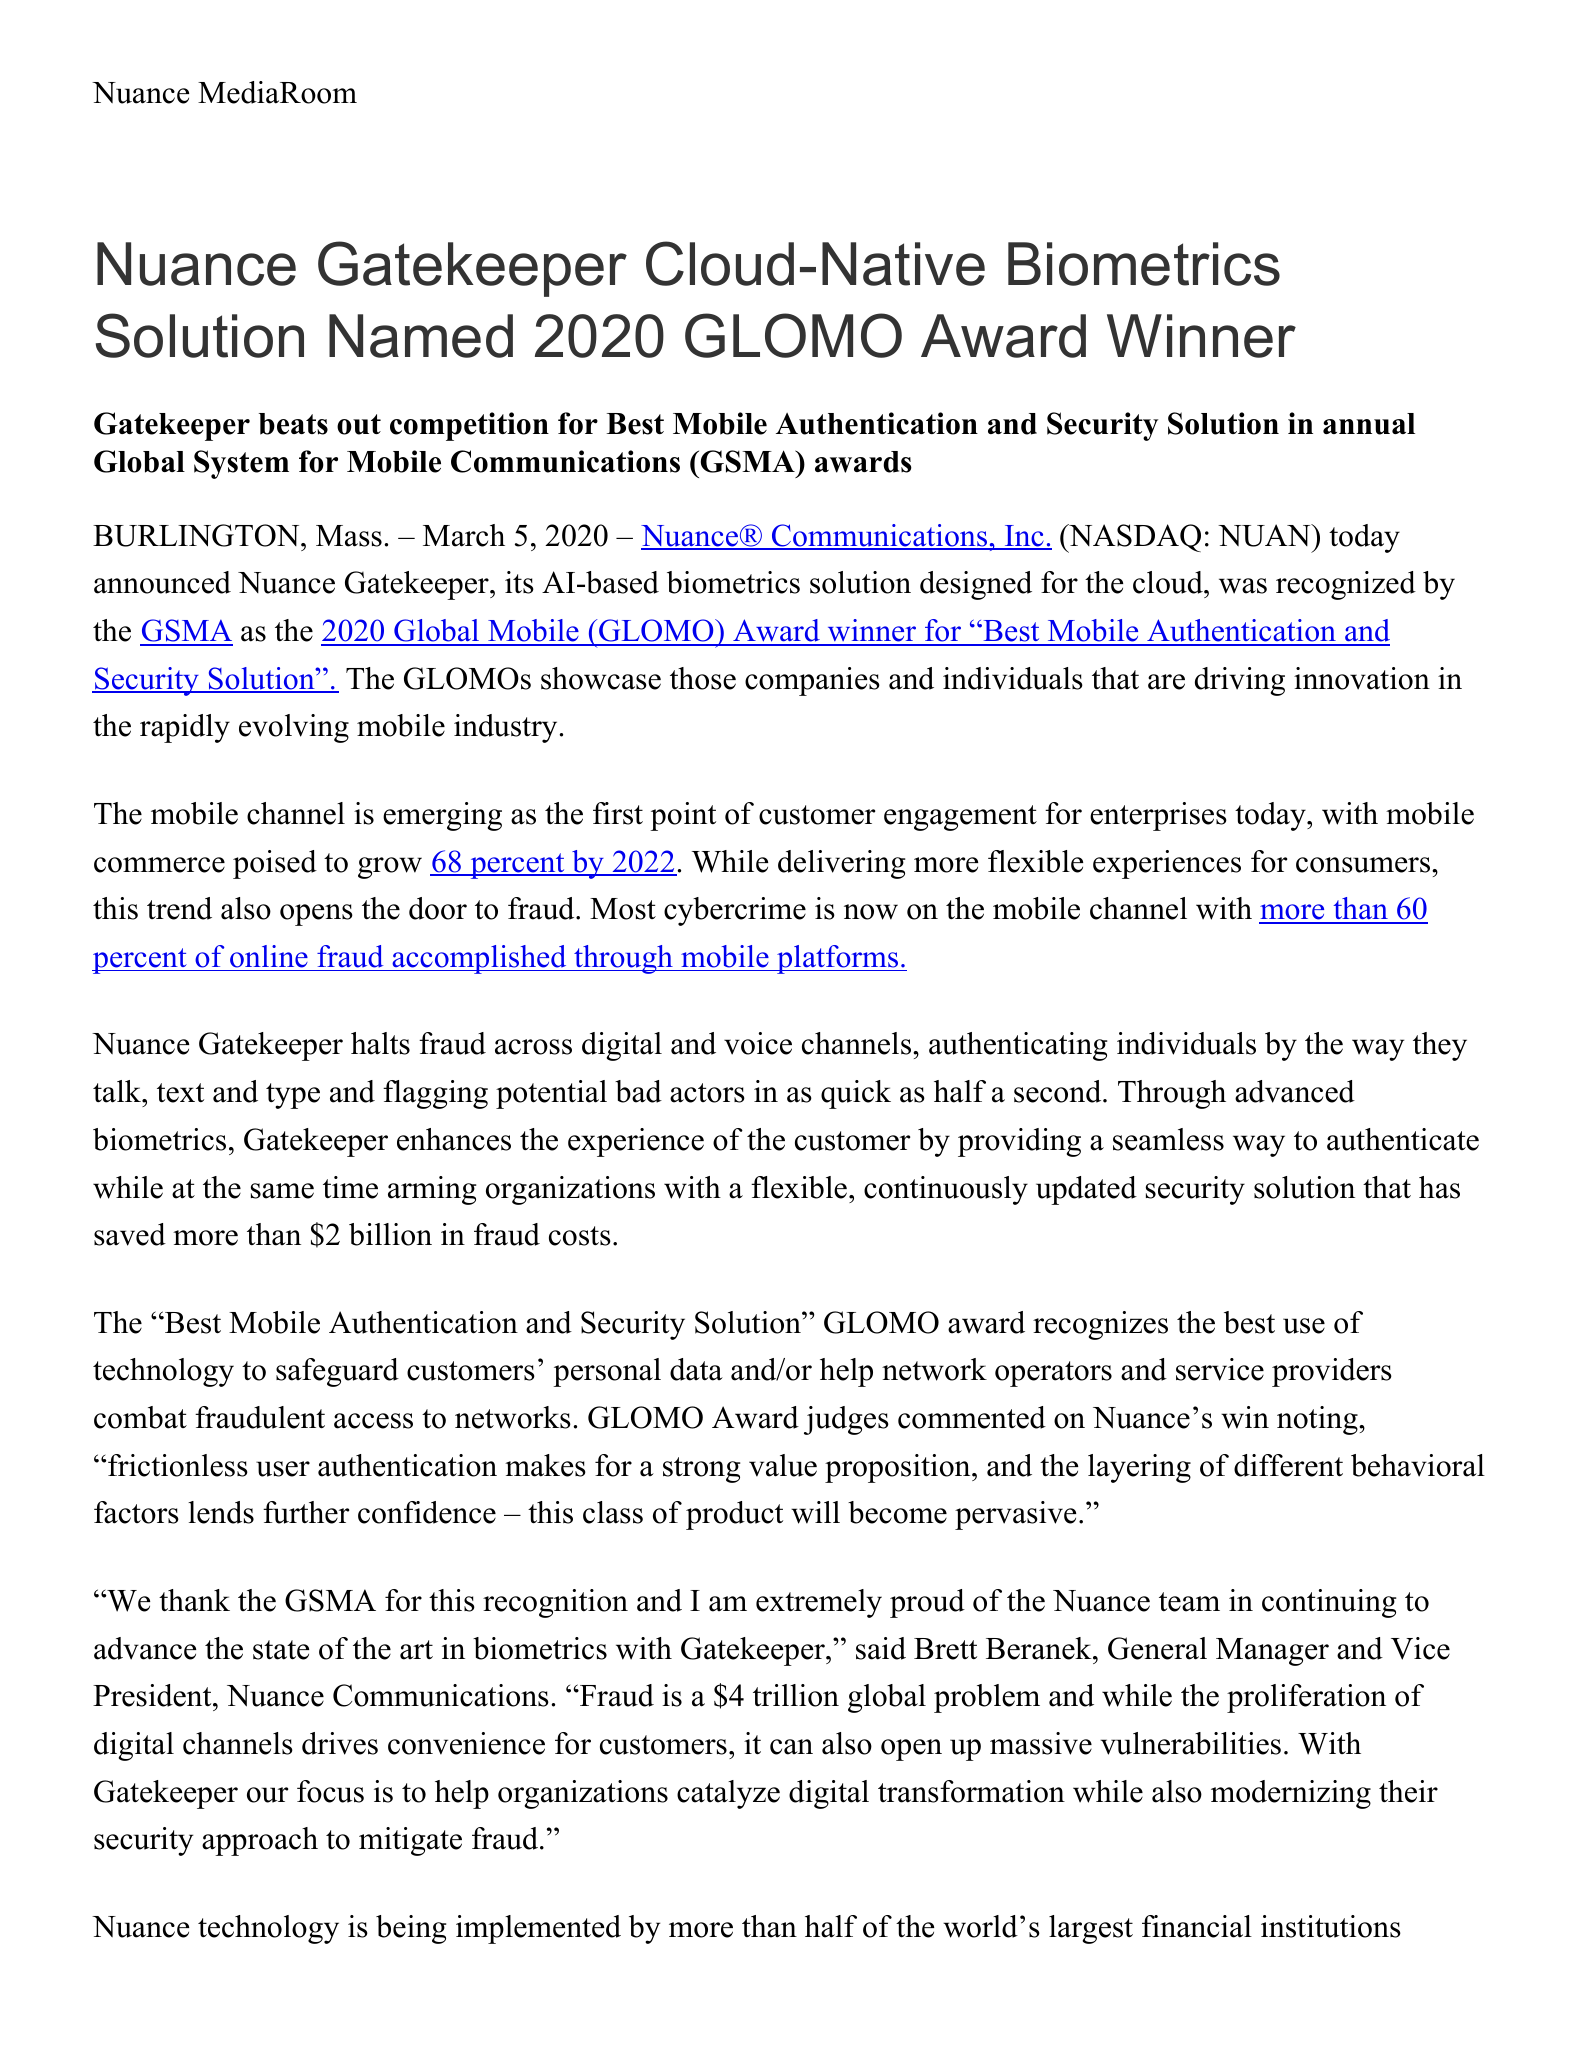 The width and height of the screenshot is (1583, 2048). I want to click on seamless, so click(1168, 1139).
